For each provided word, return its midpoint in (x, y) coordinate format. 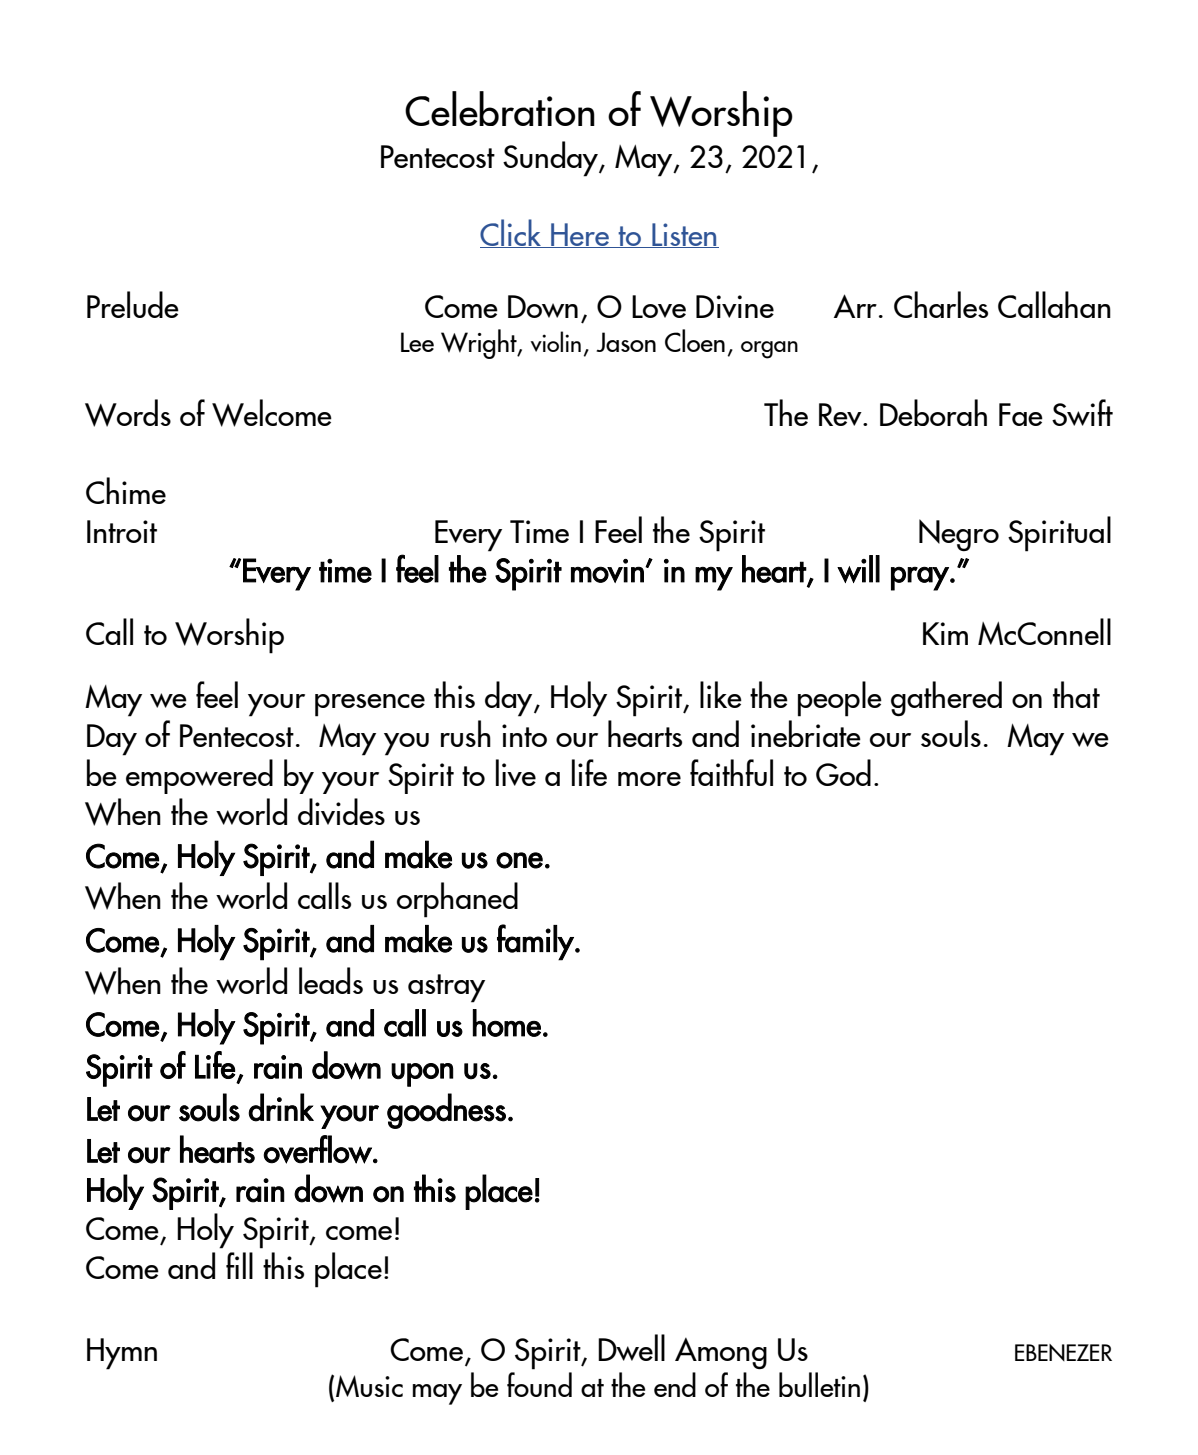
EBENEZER (1063, 1352)
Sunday (551, 159)
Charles (941, 304)
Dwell (631, 1347)
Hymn (122, 1354)
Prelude (133, 304)
